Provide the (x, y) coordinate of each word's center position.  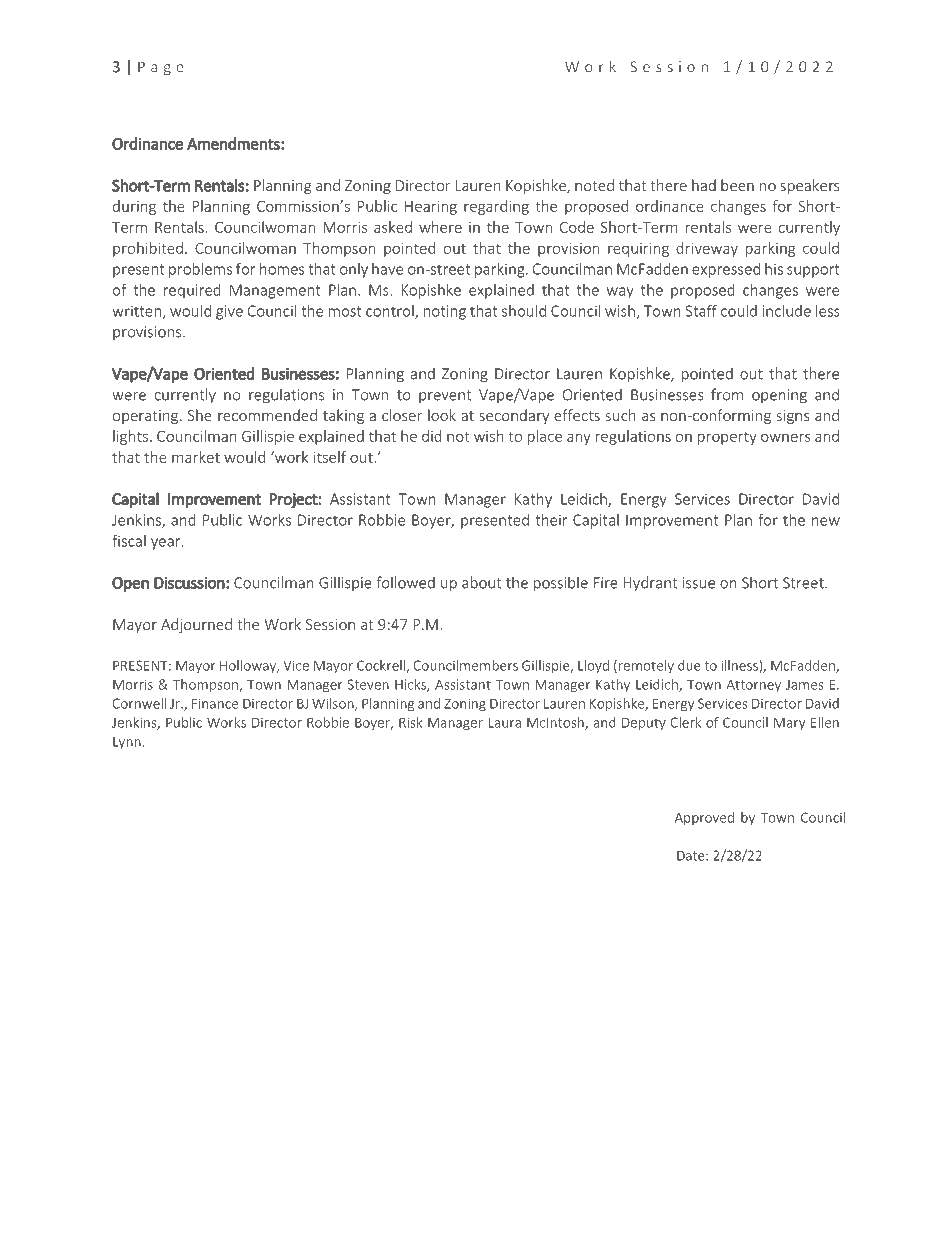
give (229, 312)
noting (445, 312)
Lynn (127, 743)
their (552, 520)
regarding (496, 207)
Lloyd (593, 667)
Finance (215, 703)
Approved (704, 818)
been (737, 185)
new (826, 521)
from (727, 394)
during (134, 207)
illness (740, 666)
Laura (505, 722)
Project (294, 500)
